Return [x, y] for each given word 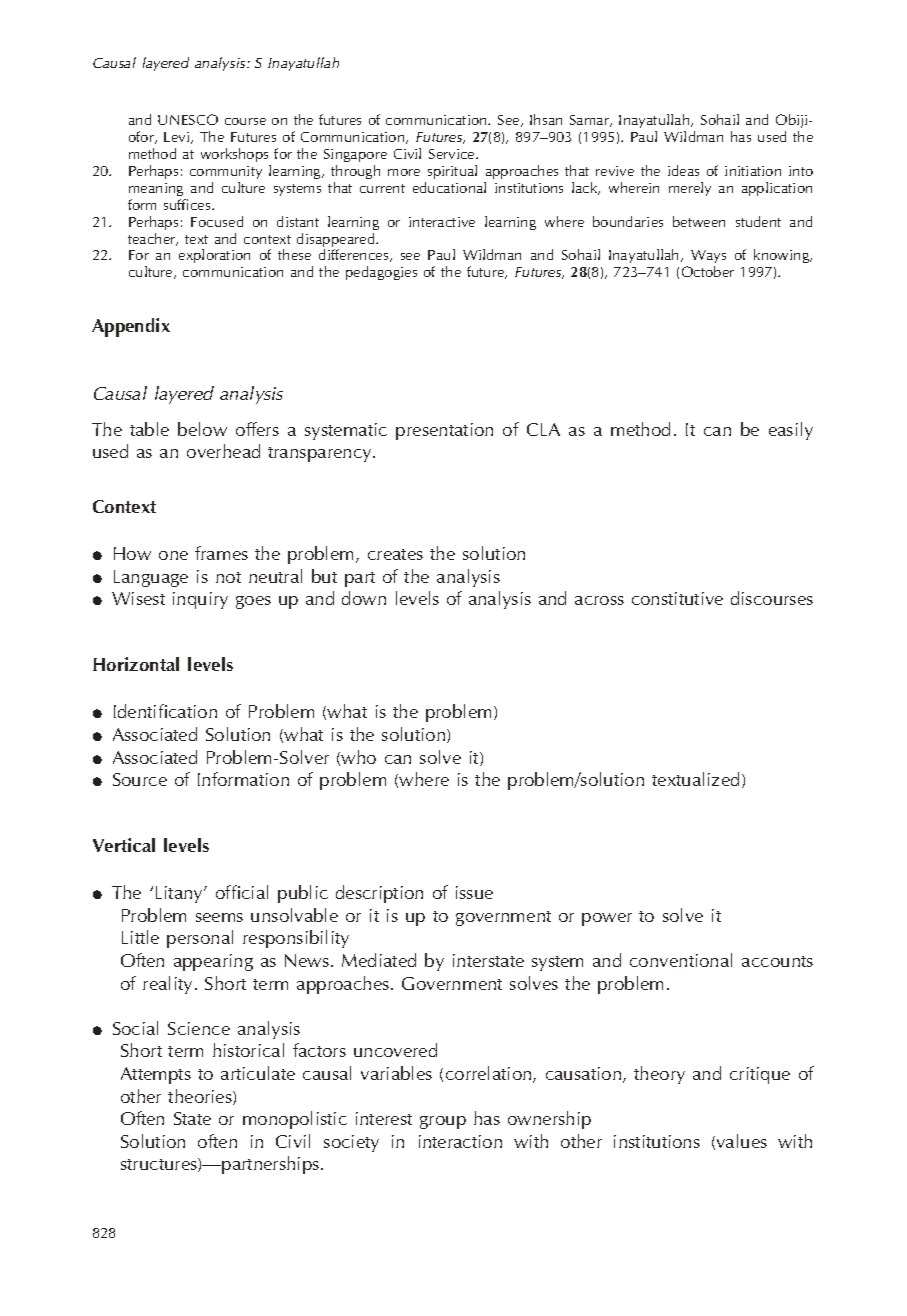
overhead [223, 451]
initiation [753, 171]
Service [453, 154]
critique [760, 1075]
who [358, 757]
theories [201, 1097]
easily [791, 431]
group [443, 1122]
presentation [444, 431]
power [607, 919]
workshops [234, 155]
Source [140, 779]
